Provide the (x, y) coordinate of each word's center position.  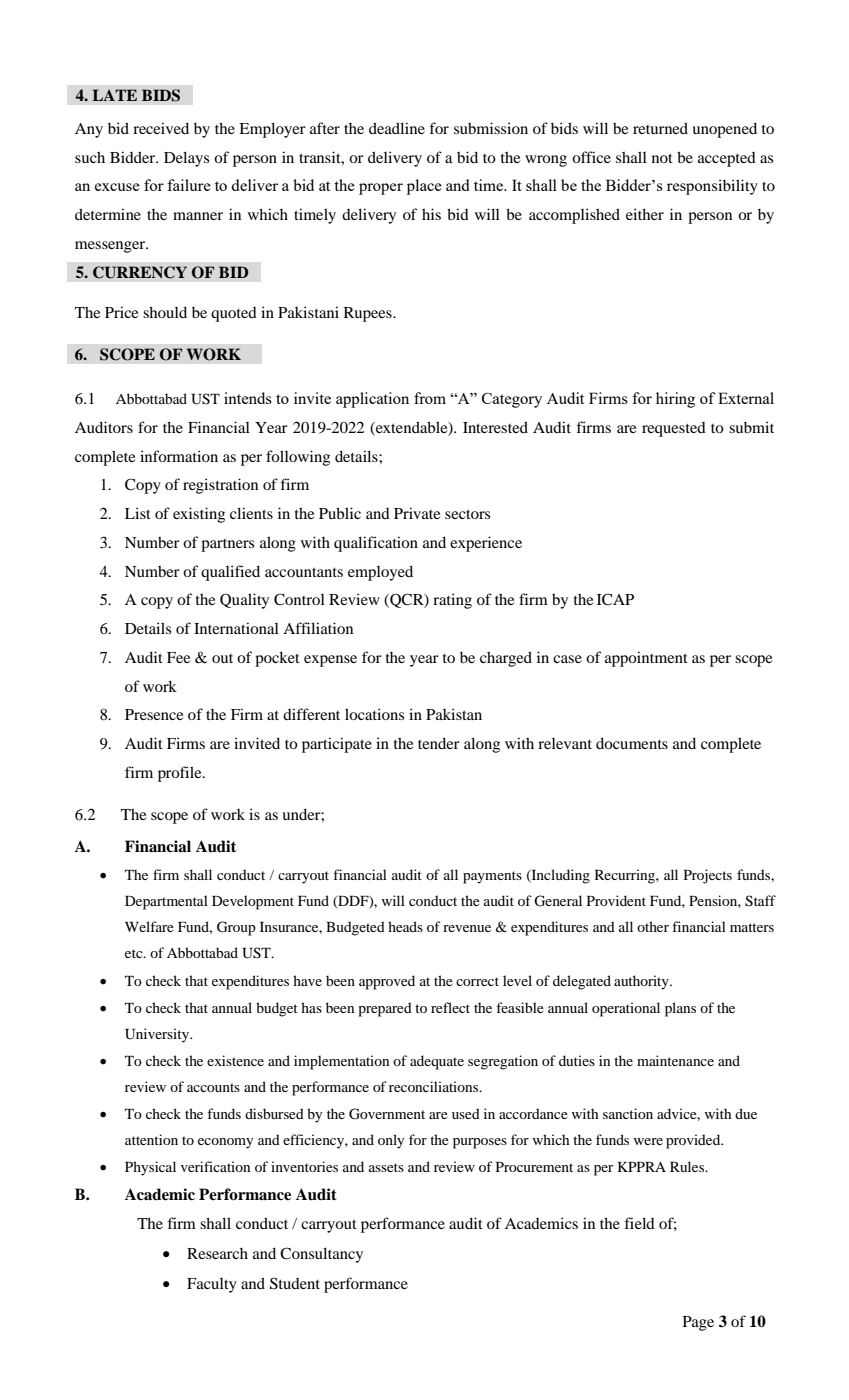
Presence (154, 714)
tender (439, 743)
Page (698, 1323)
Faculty (212, 1285)
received (161, 128)
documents (632, 743)
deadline (397, 128)
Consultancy (321, 1255)
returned (660, 128)
